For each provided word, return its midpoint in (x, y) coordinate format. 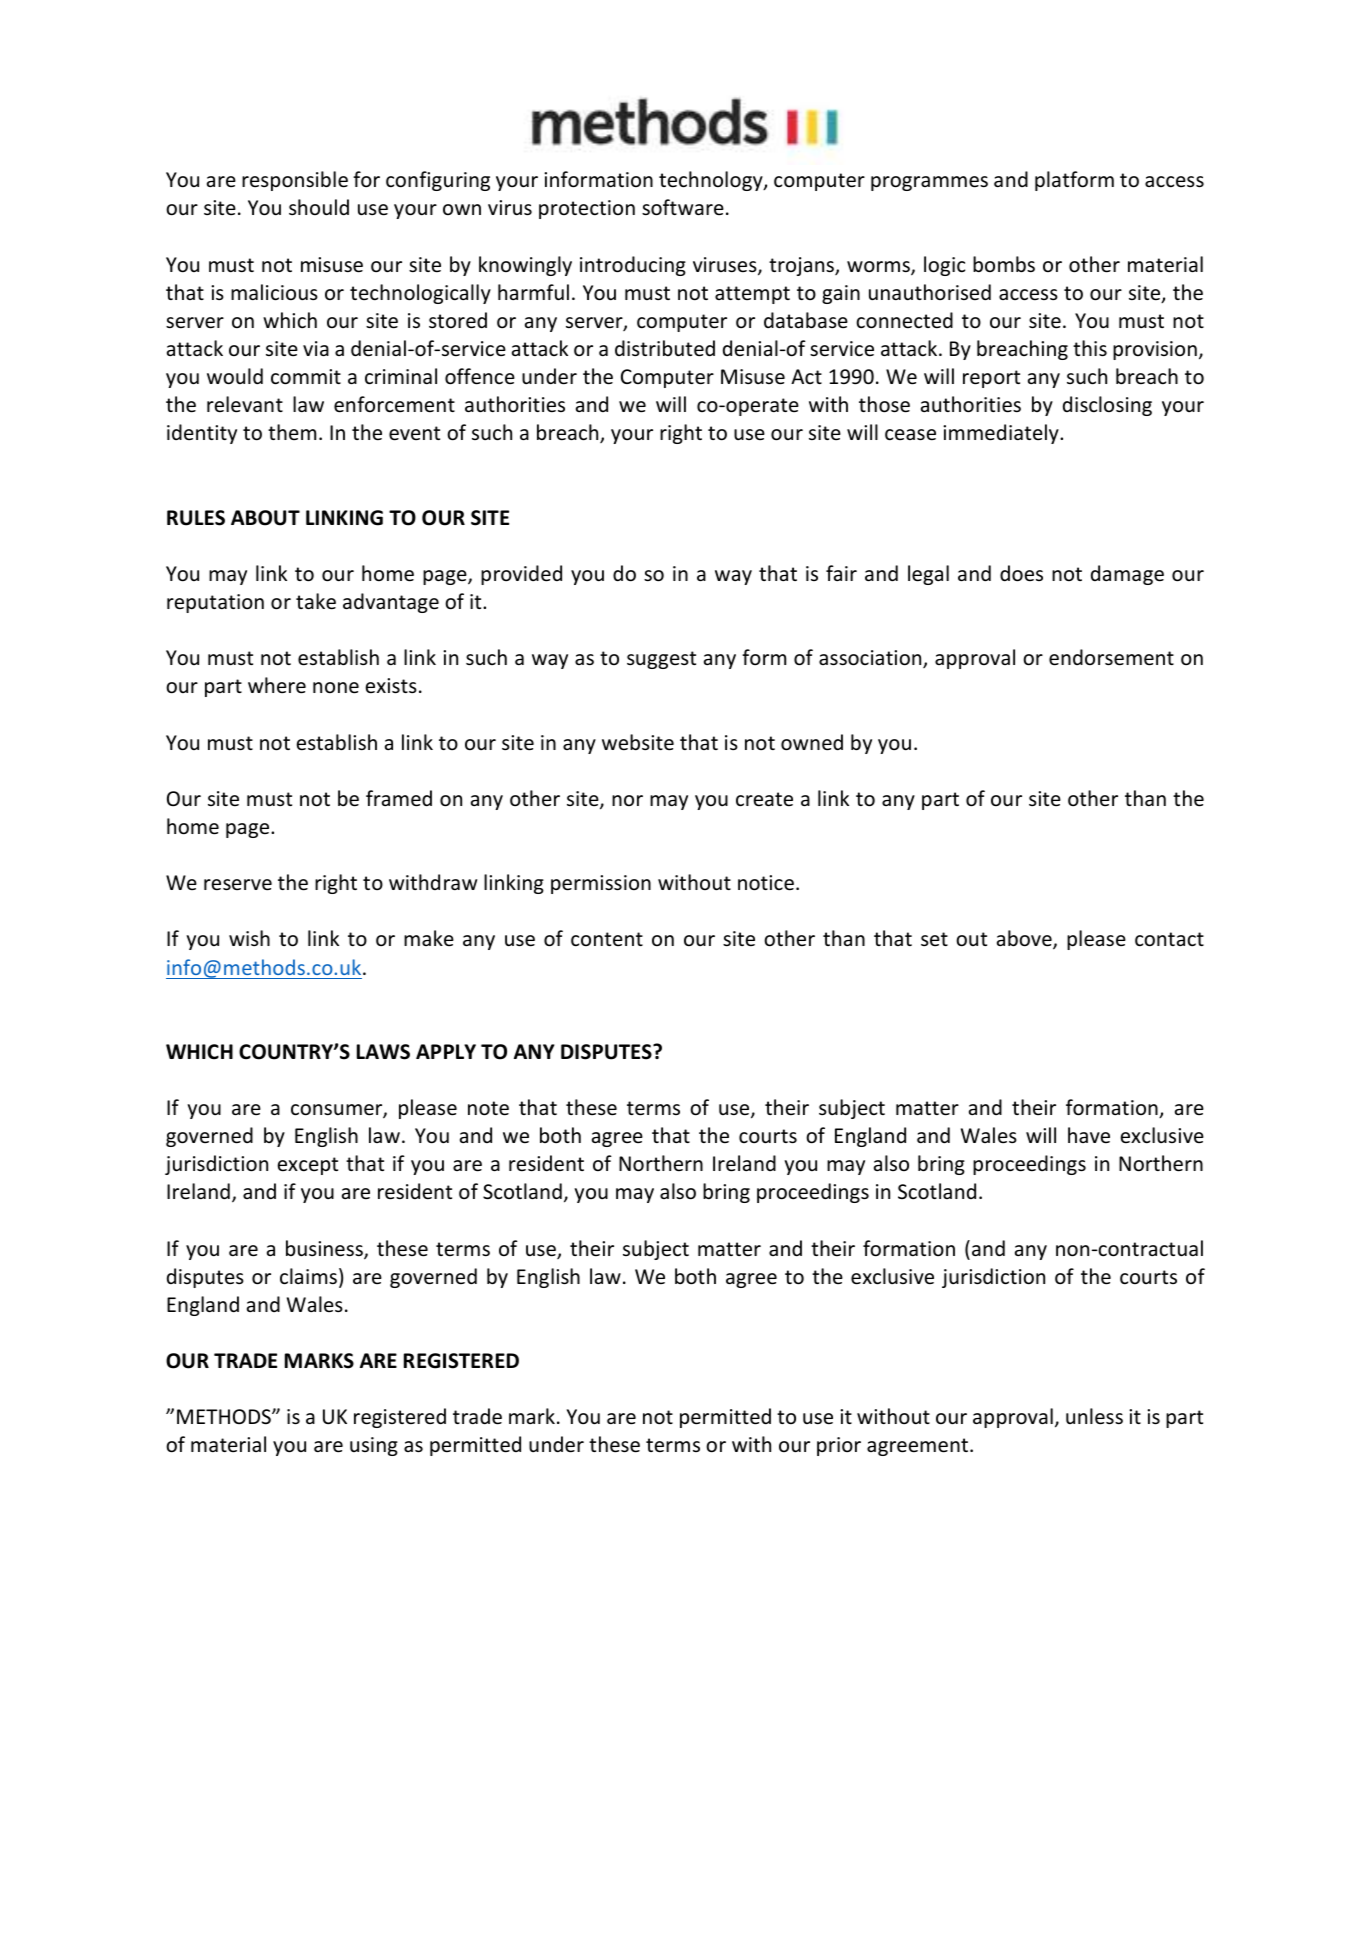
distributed (665, 348)
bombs (1004, 264)
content (607, 939)
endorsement (1111, 657)
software (683, 207)
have (1089, 1135)
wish (249, 938)
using (374, 1446)
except (308, 1166)
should (319, 207)
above (1025, 939)
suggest (661, 660)
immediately (1002, 434)
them (292, 432)
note (488, 1108)
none (336, 688)
